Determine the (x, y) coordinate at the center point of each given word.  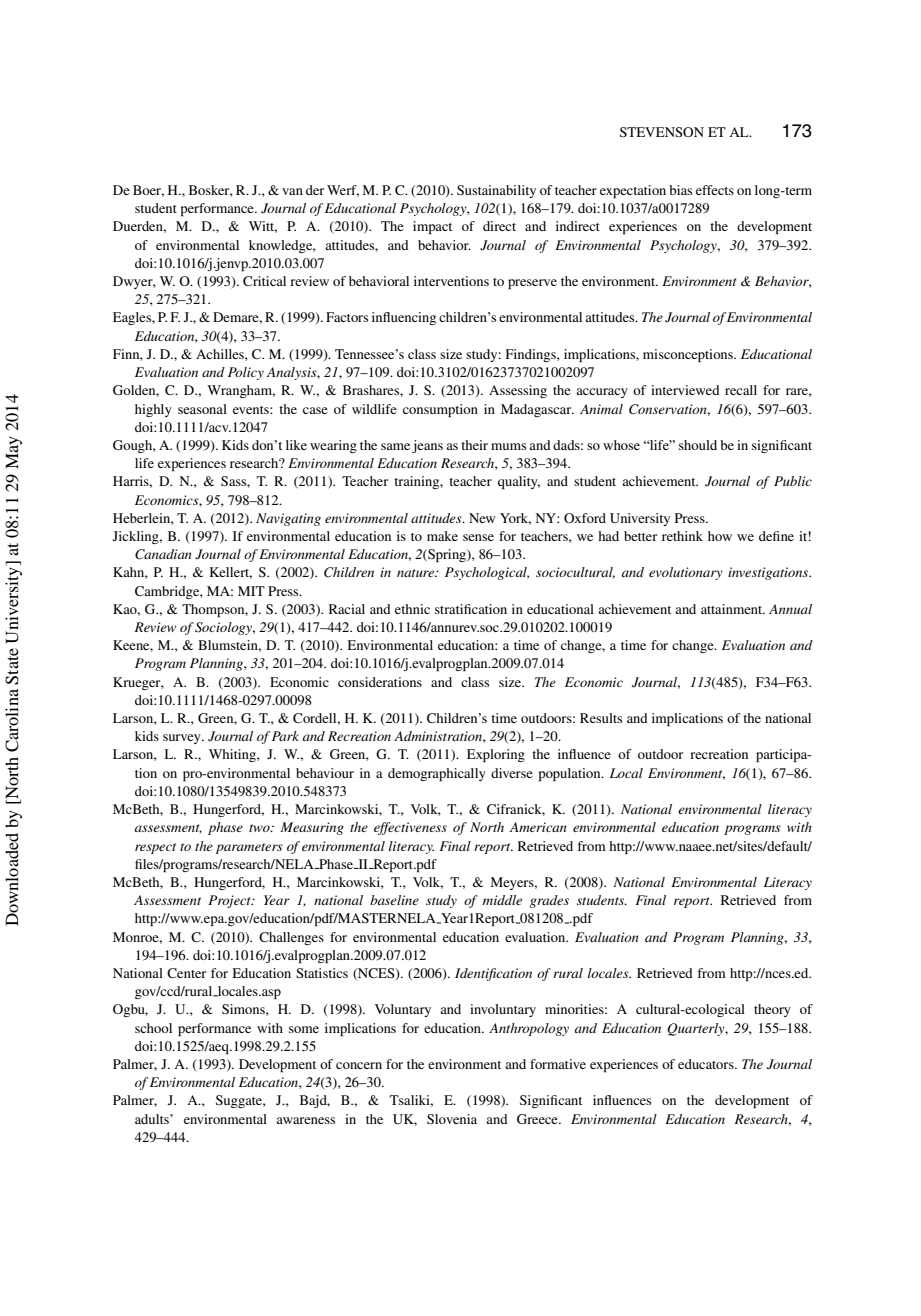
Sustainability (496, 191)
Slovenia (452, 1119)
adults (153, 1119)
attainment (733, 609)
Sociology (225, 628)
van (292, 191)
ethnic (412, 609)
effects (715, 190)
